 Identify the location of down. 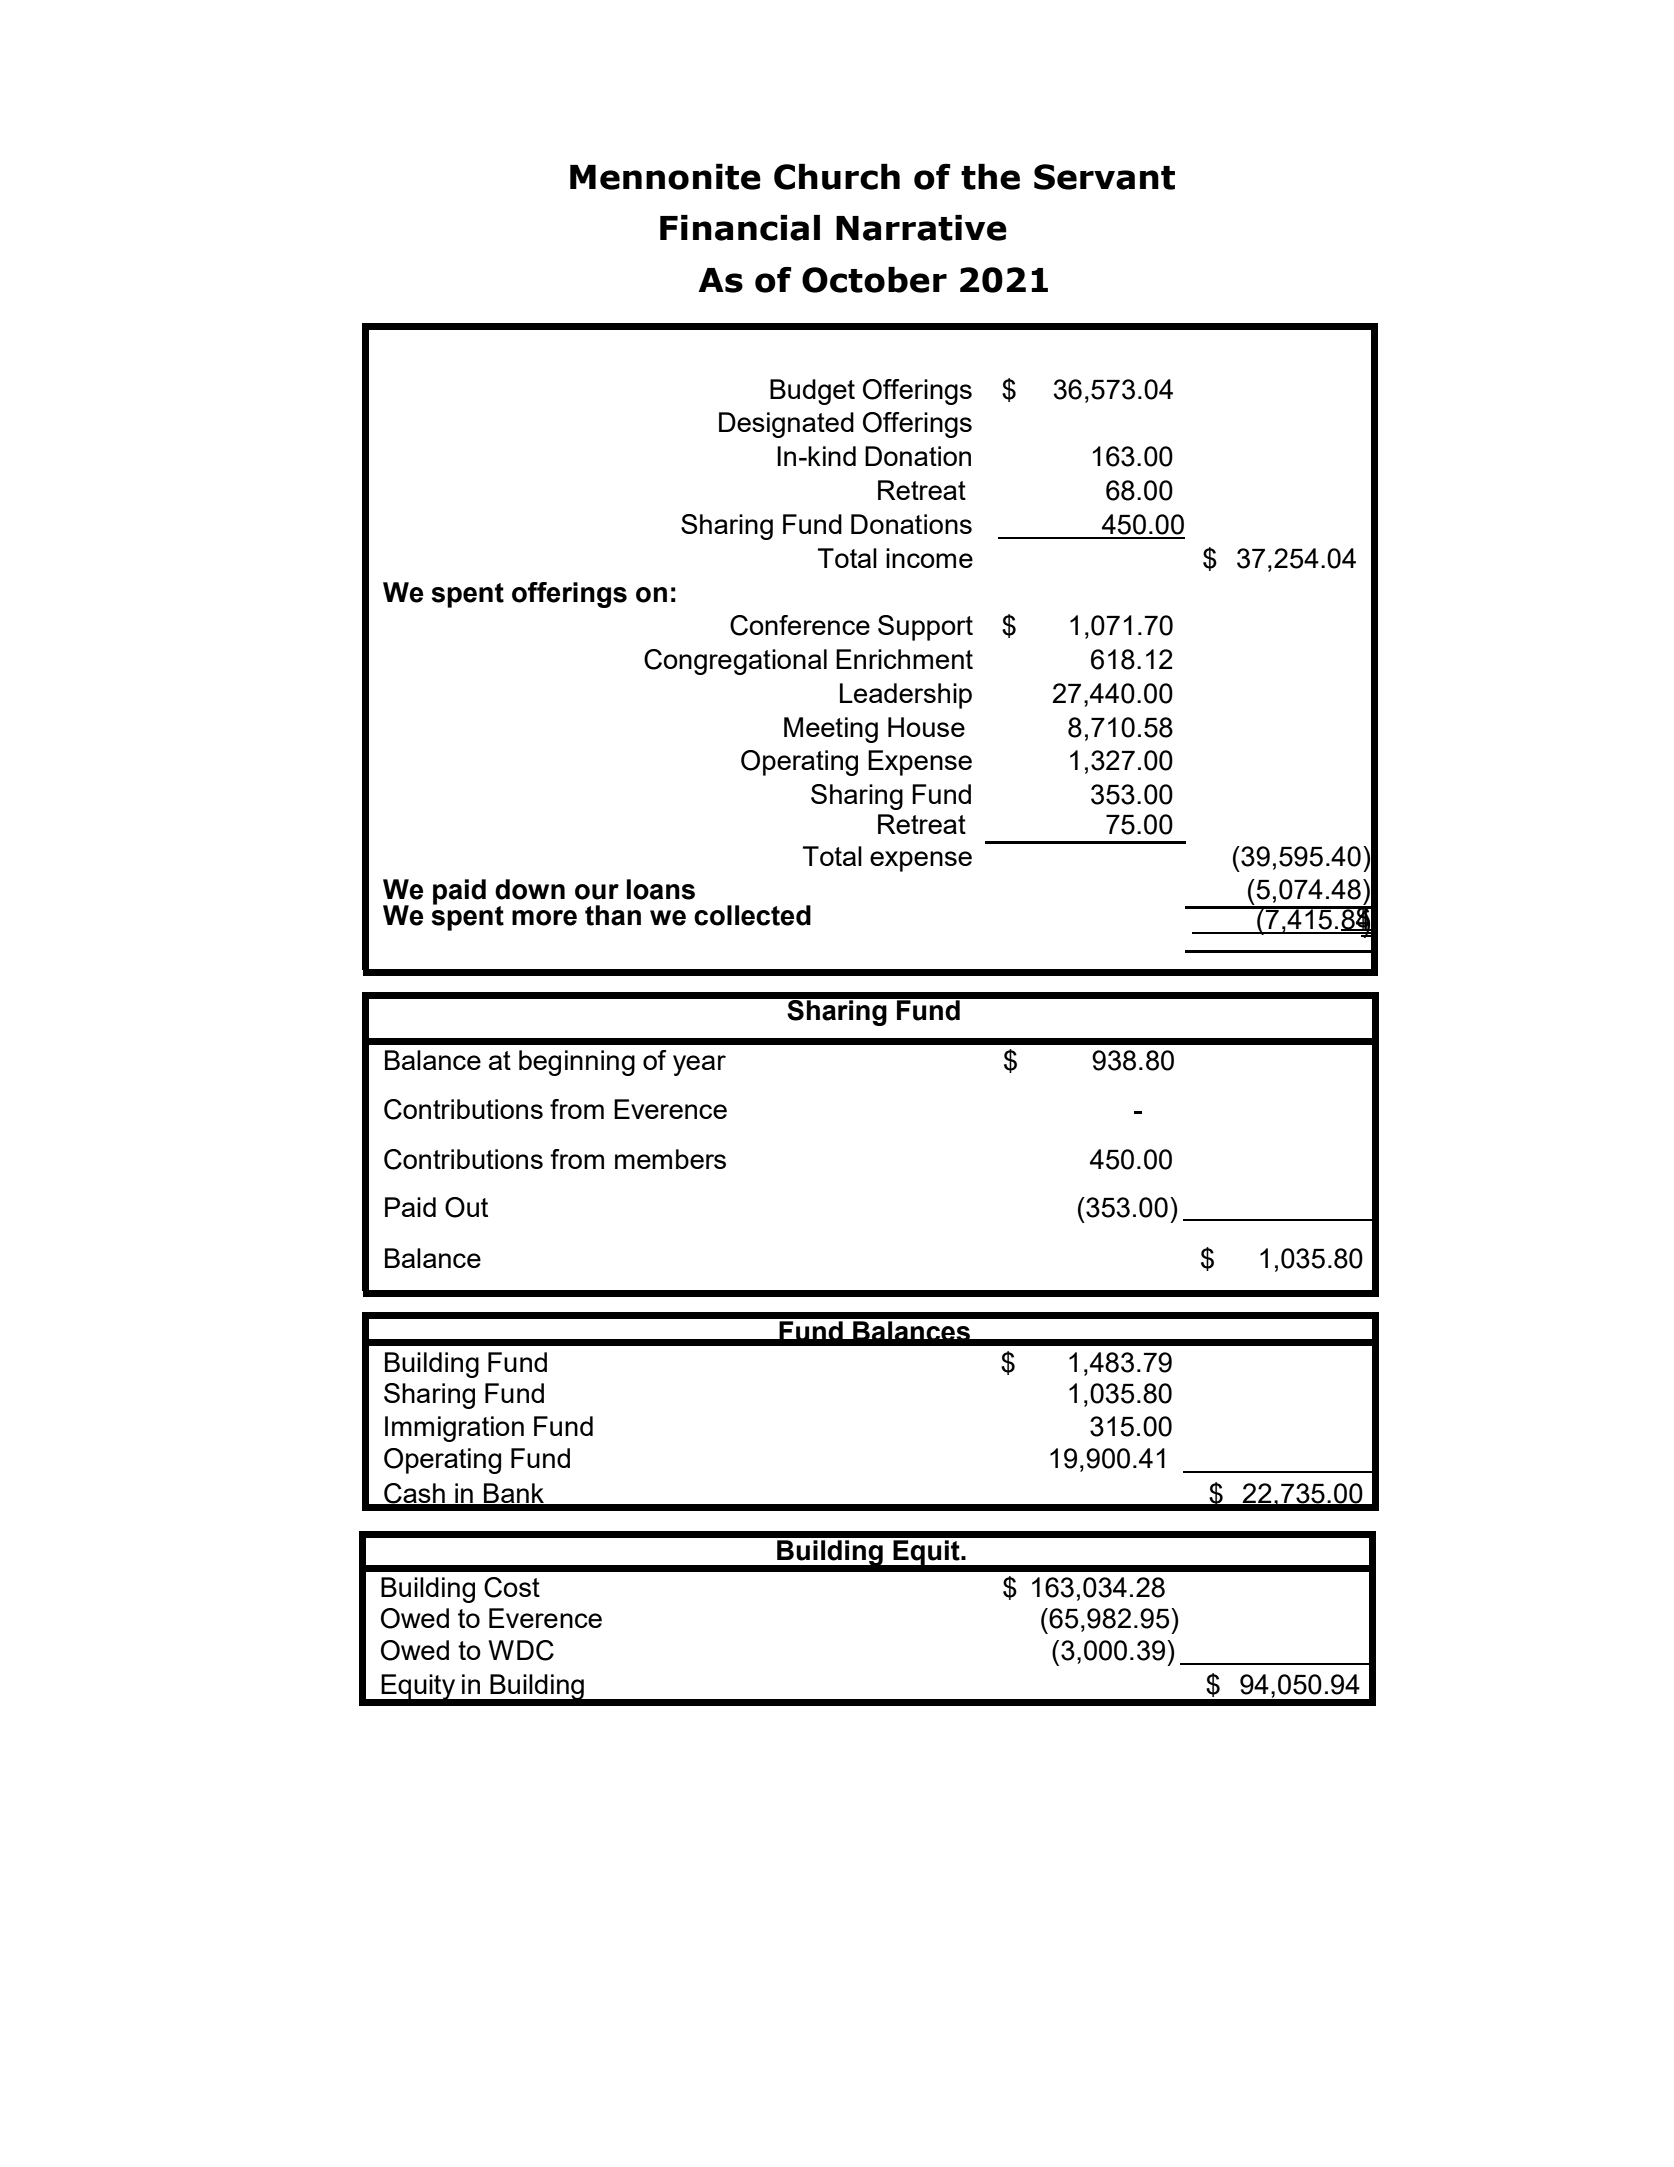
(530, 889).
